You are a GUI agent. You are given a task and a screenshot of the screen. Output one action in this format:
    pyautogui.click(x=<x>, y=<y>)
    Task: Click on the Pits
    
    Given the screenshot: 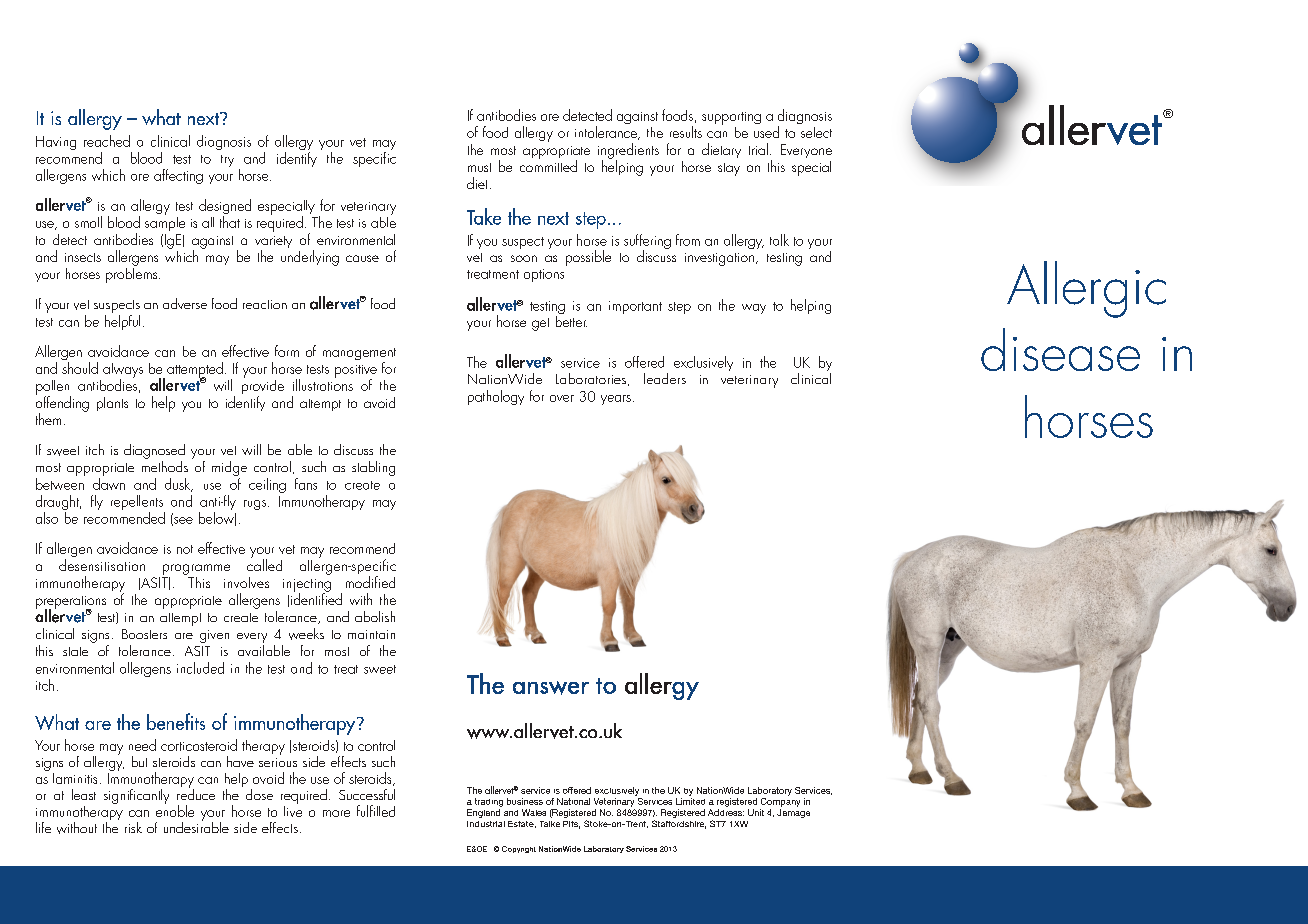 What is the action you would take?
    pyautogui.click(x=571, y=825)
